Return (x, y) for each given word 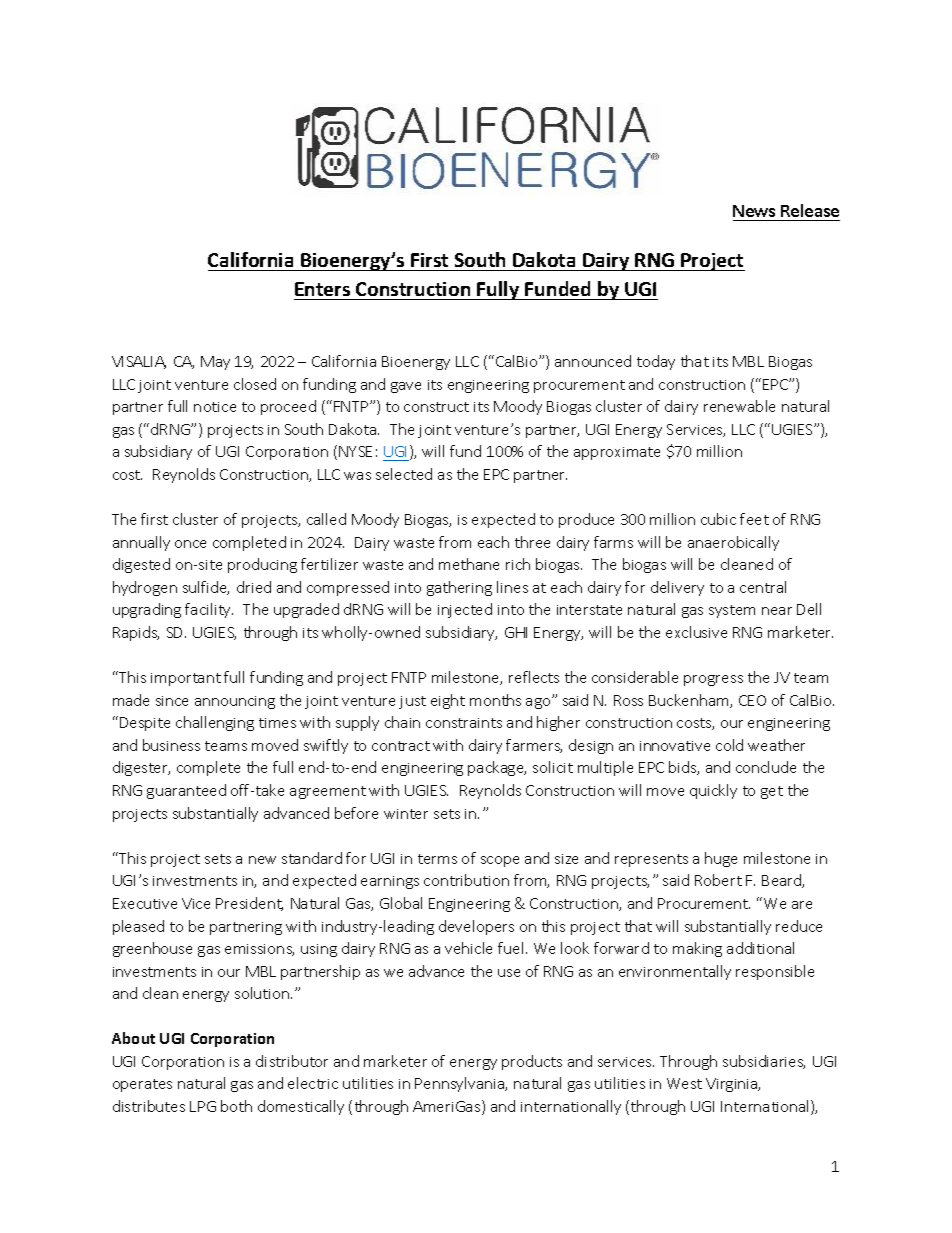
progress (713, 680)
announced (593, 361)
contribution (466, 880)
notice (215, 407)
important (186, 679)
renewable (739, 406)
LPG (203, 1106)
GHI (516, 632)
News (754, 211)
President (249, 904)
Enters (322, 289)
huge (721, 859)
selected (404, 474)
